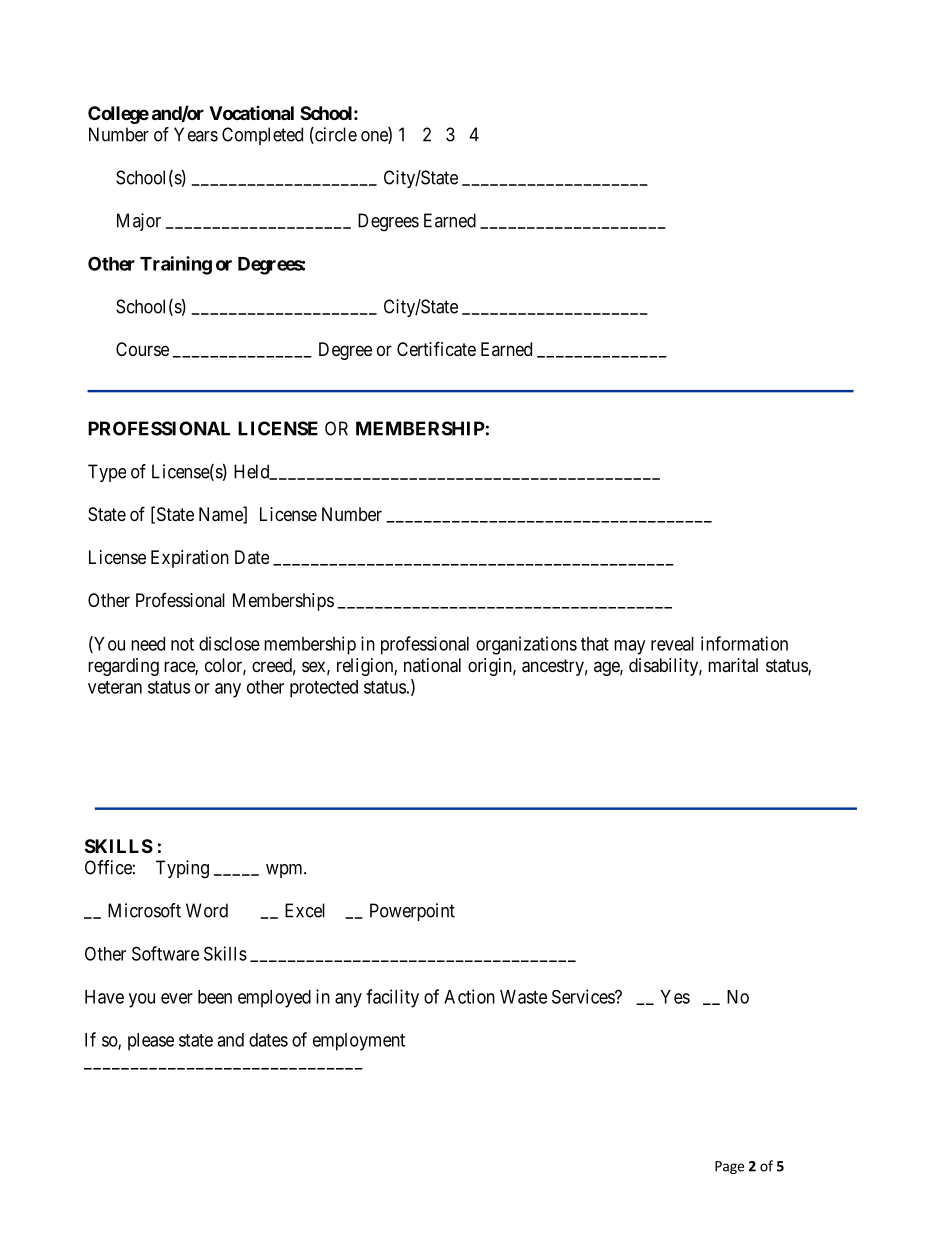 The width and height of the image is (952, 1233). I want to click on Page, so click(729, 1167).
